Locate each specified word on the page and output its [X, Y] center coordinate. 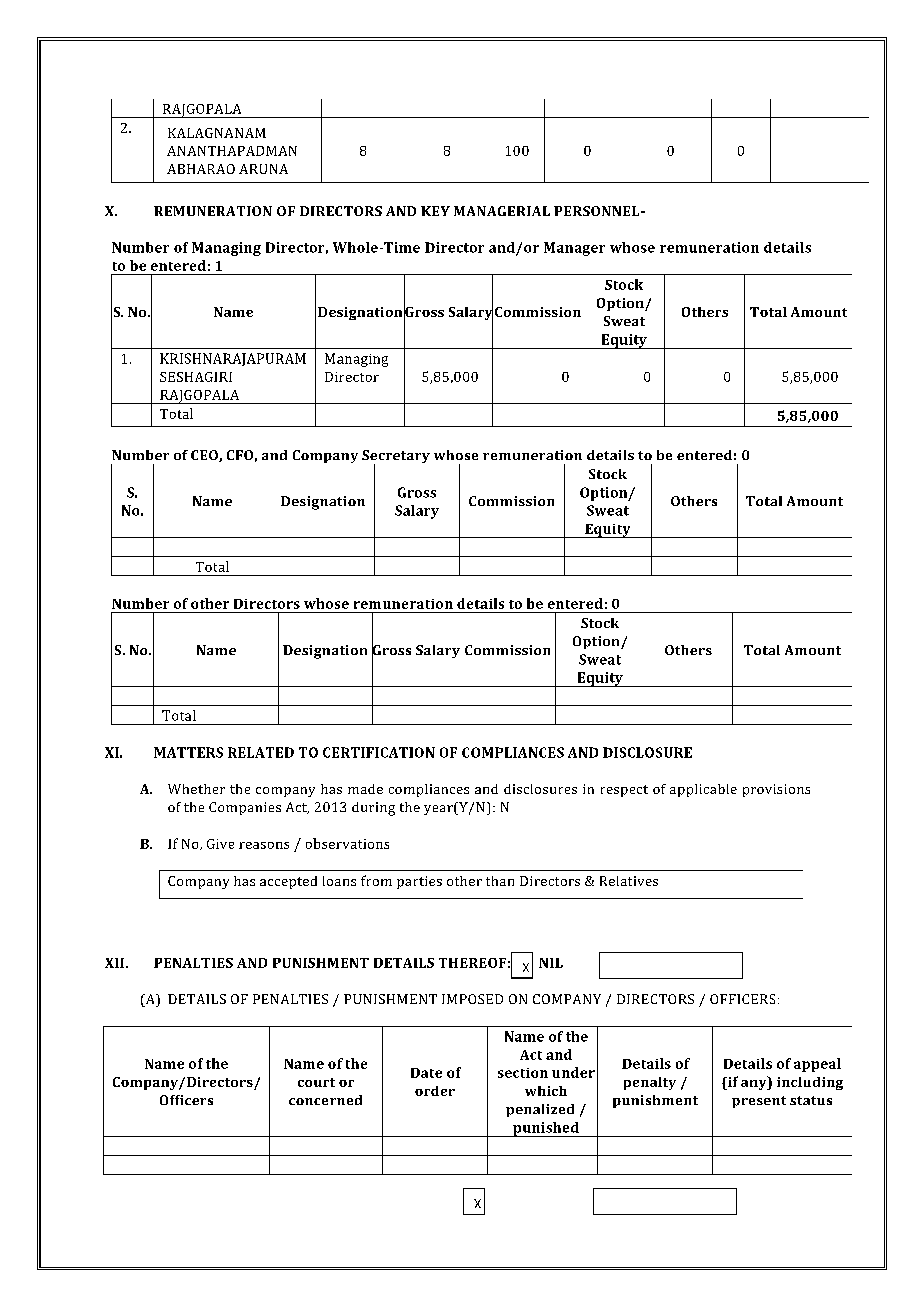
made [365, 789]
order [435, 1091]
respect [624, 791]
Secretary [396, 458]
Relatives [629, 881]
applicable [703, 790]
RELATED [261, 752]
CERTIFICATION [379, 752]
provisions [776, 790]
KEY [435, 211]
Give [220, 844]
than [500, 881]
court [316, 1082]
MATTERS [188, 752]
